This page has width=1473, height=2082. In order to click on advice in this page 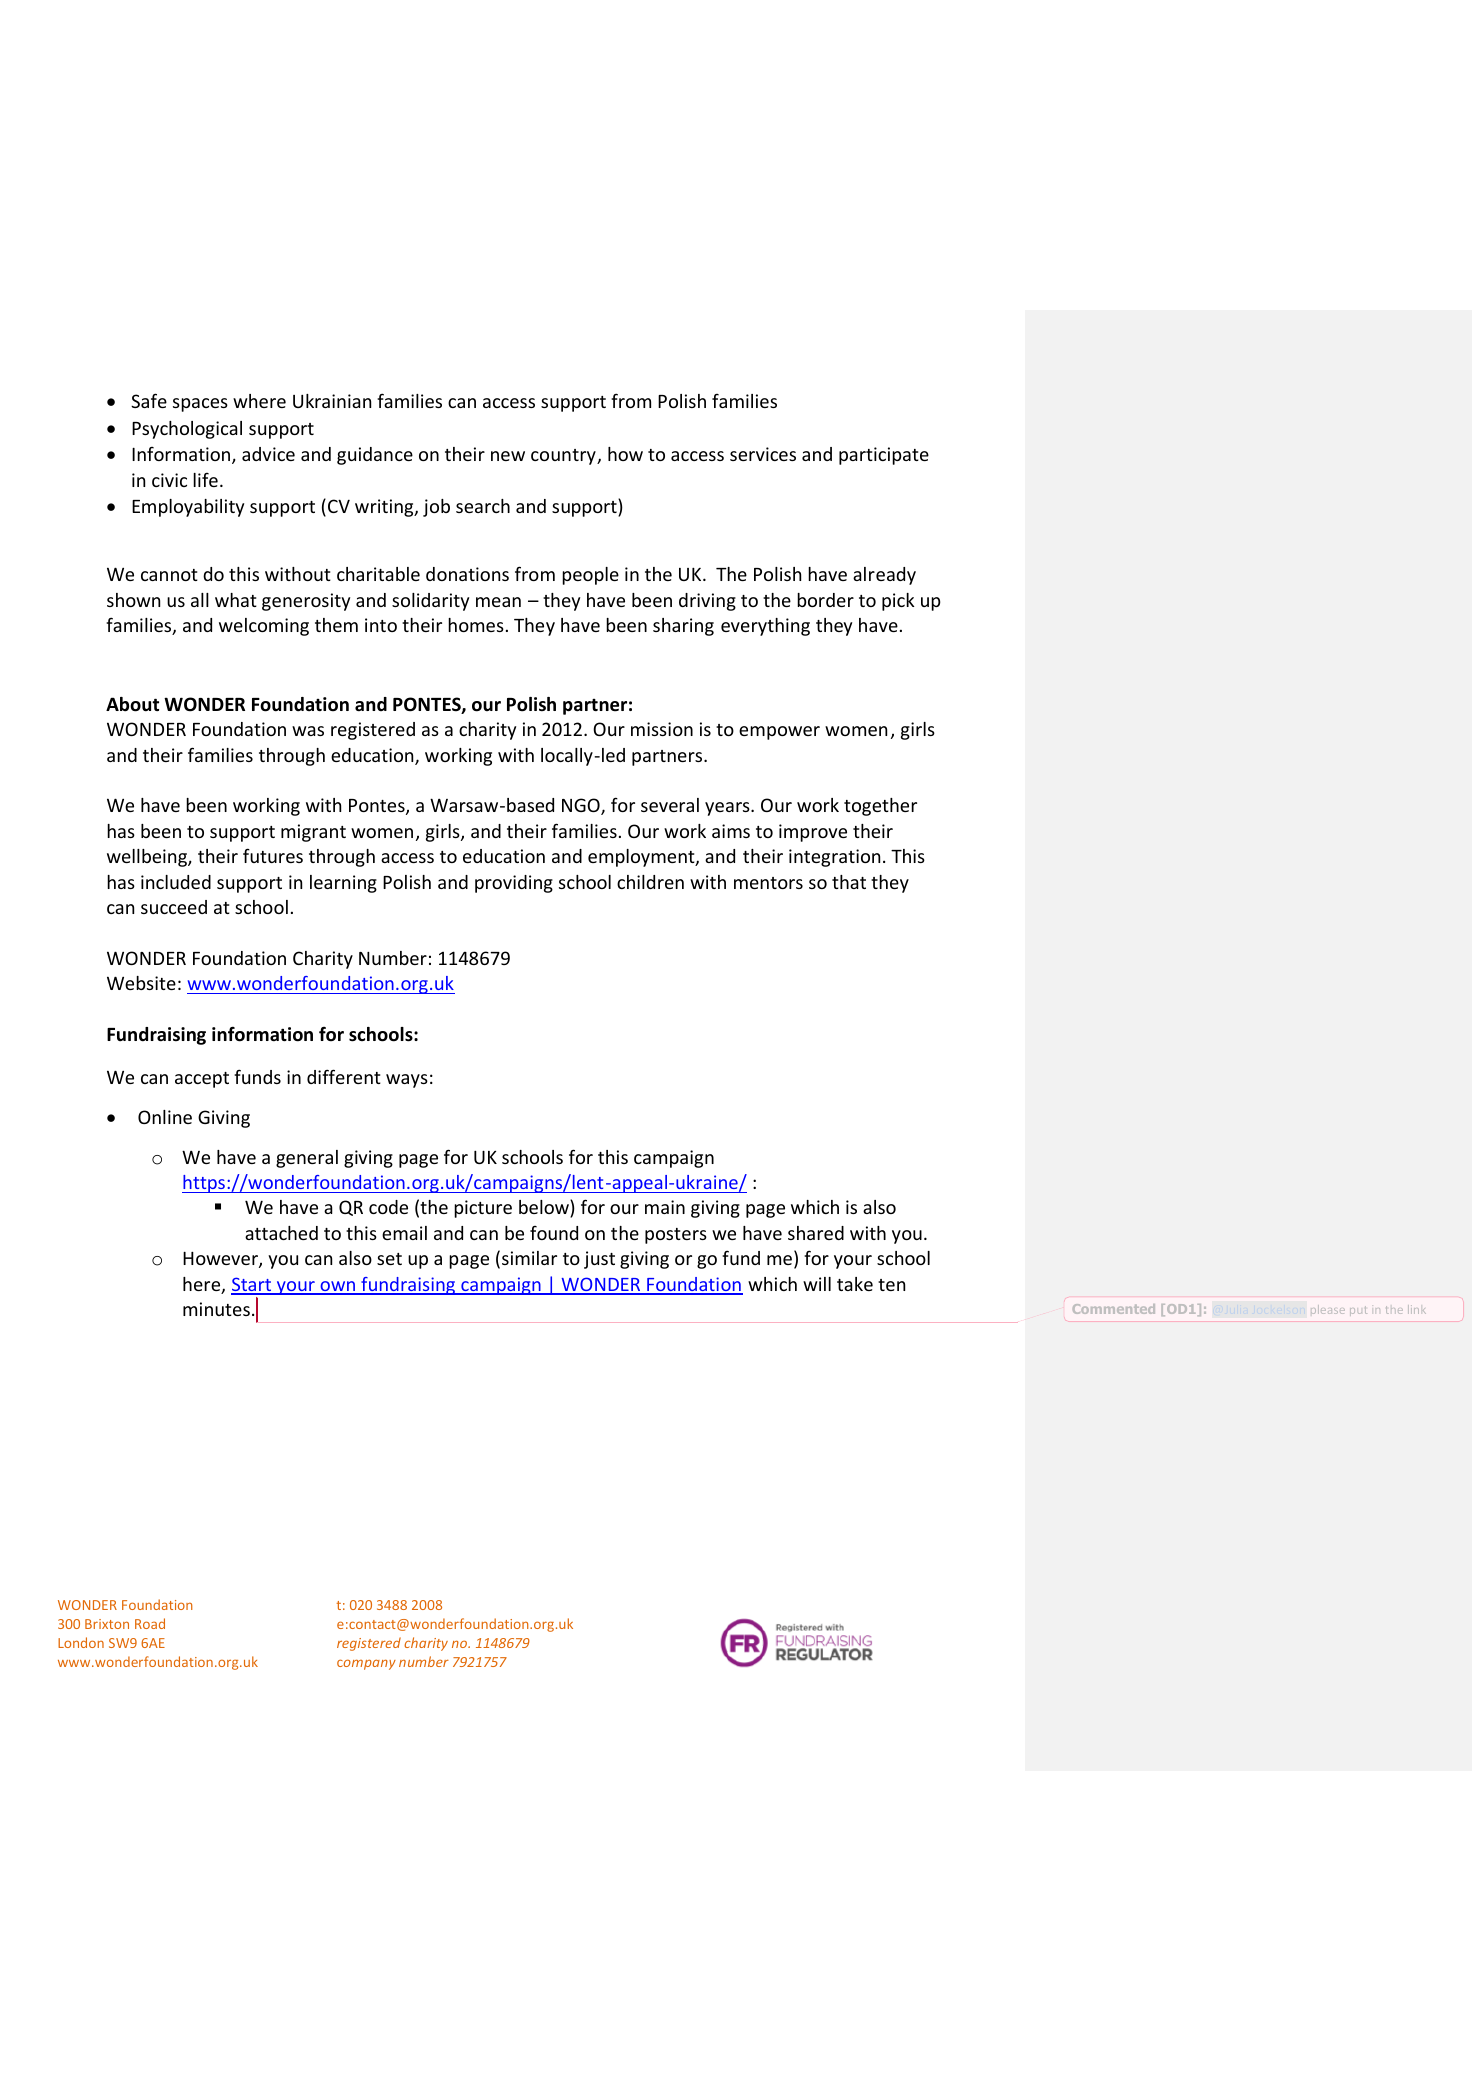, I will do `click(268, 454)`.
